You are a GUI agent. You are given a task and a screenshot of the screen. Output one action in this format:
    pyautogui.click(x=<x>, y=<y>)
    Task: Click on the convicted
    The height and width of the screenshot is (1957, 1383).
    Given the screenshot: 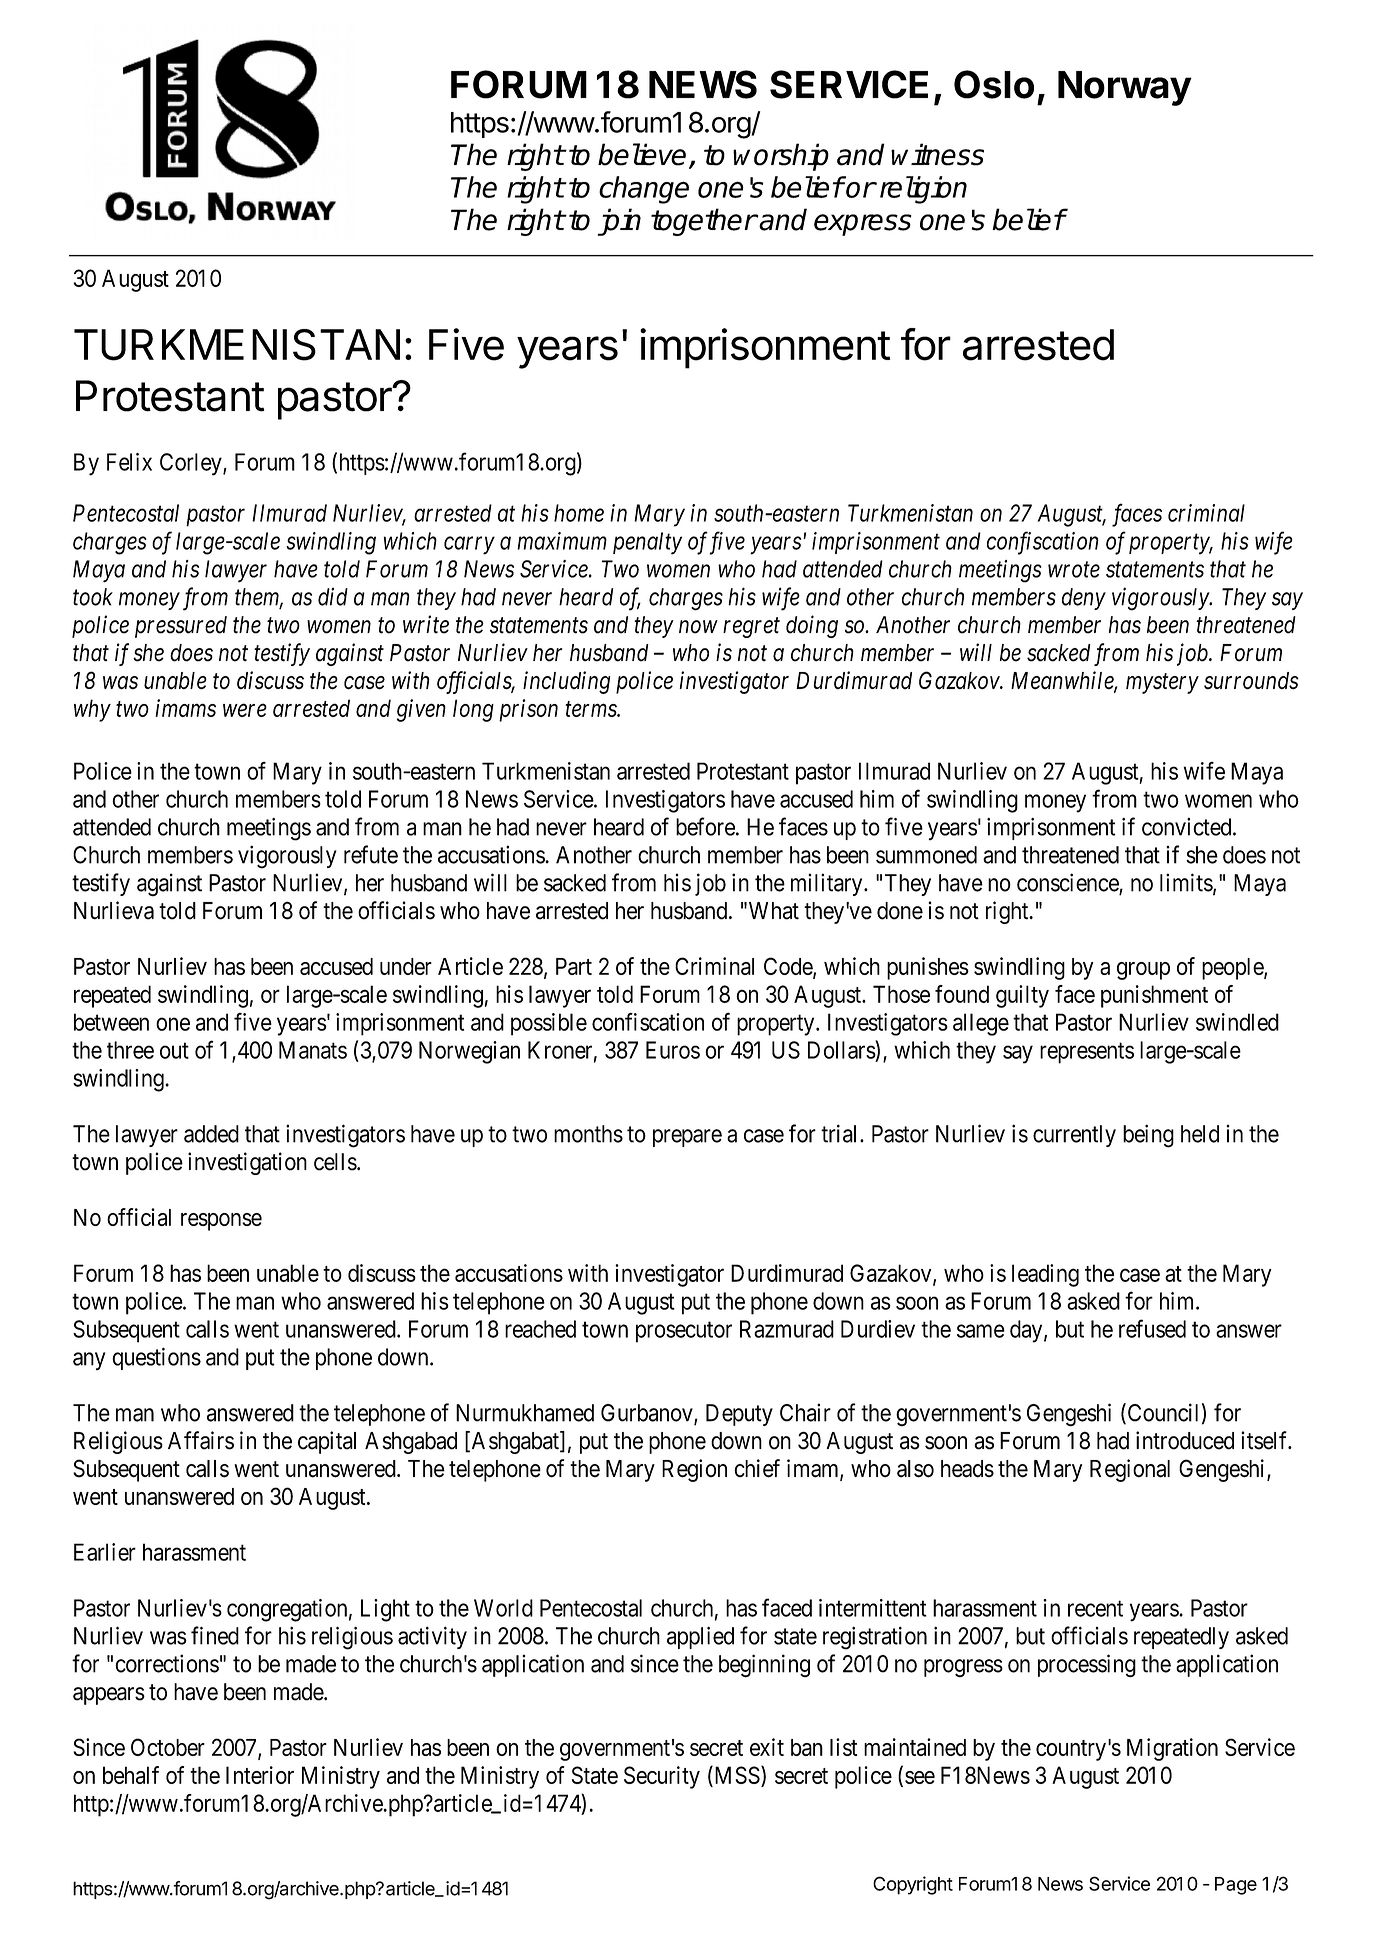 What is the action you would take?
    pyautogui.click(x=1188, y=827)
